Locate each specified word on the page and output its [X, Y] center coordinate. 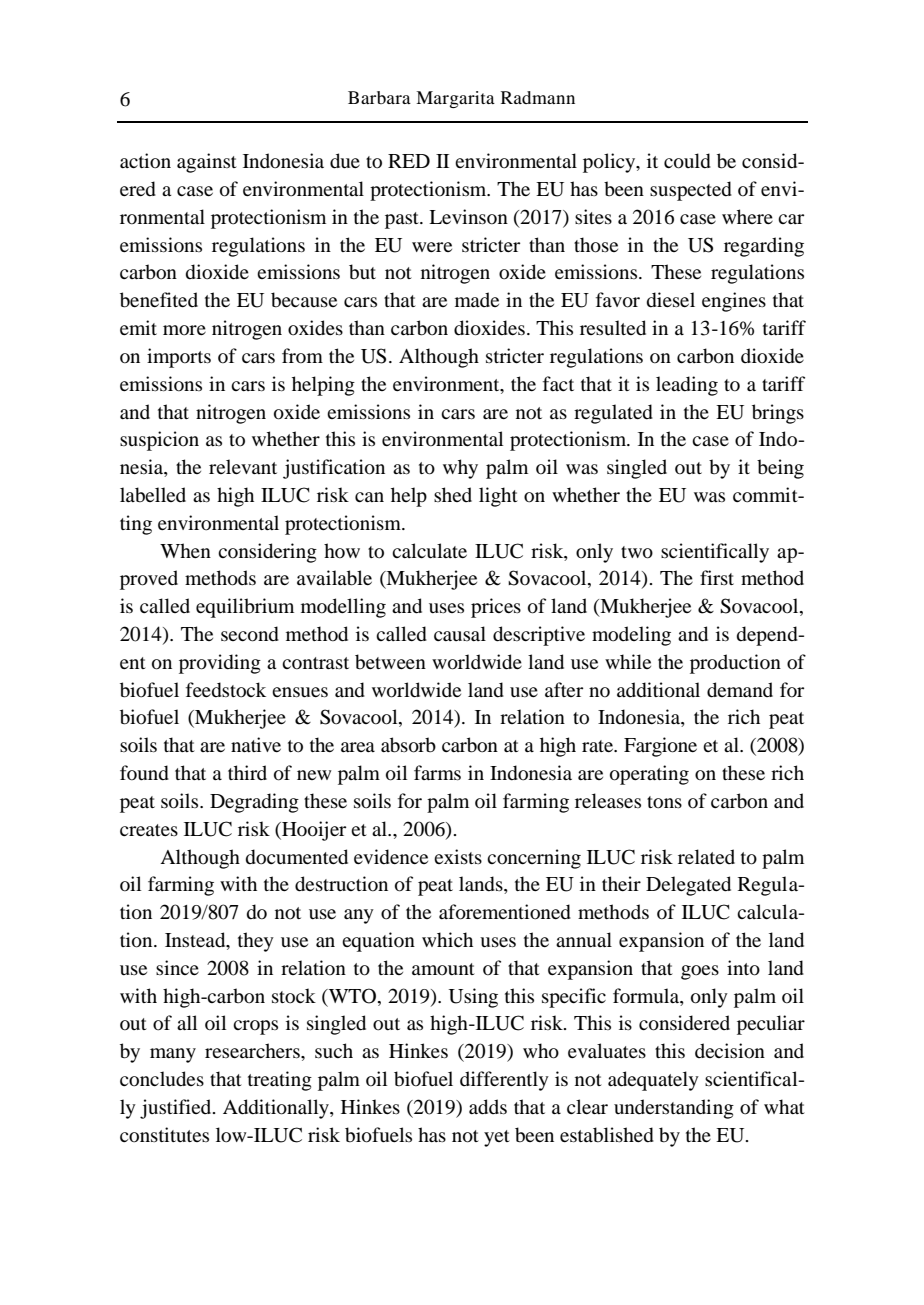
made [477, 299]
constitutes [164, 1135]
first [717, 577]
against [207, 163]
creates [149, 830]
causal [460, 633]
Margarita [455, 99]
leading [687, 386]
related [706, 856]
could [687, 161]
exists [458, 856]
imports [179, 358]
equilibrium [245, 608]
